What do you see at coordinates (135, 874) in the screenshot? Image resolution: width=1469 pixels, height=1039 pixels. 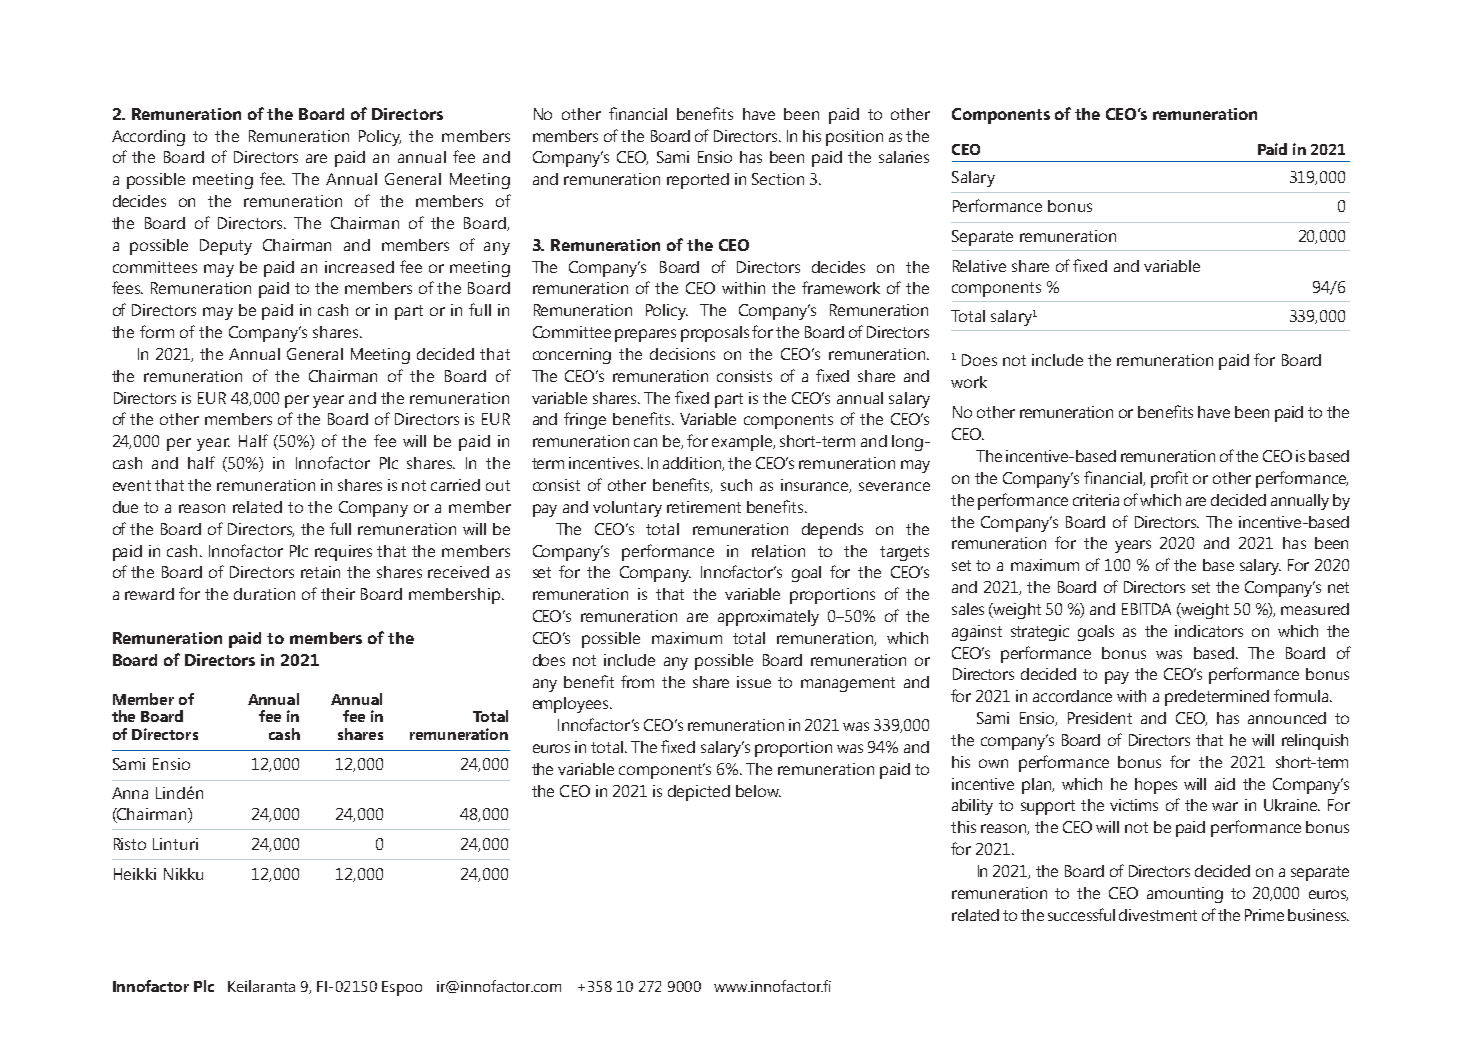 I see `Heikki` at bounding box center [135, 874].
